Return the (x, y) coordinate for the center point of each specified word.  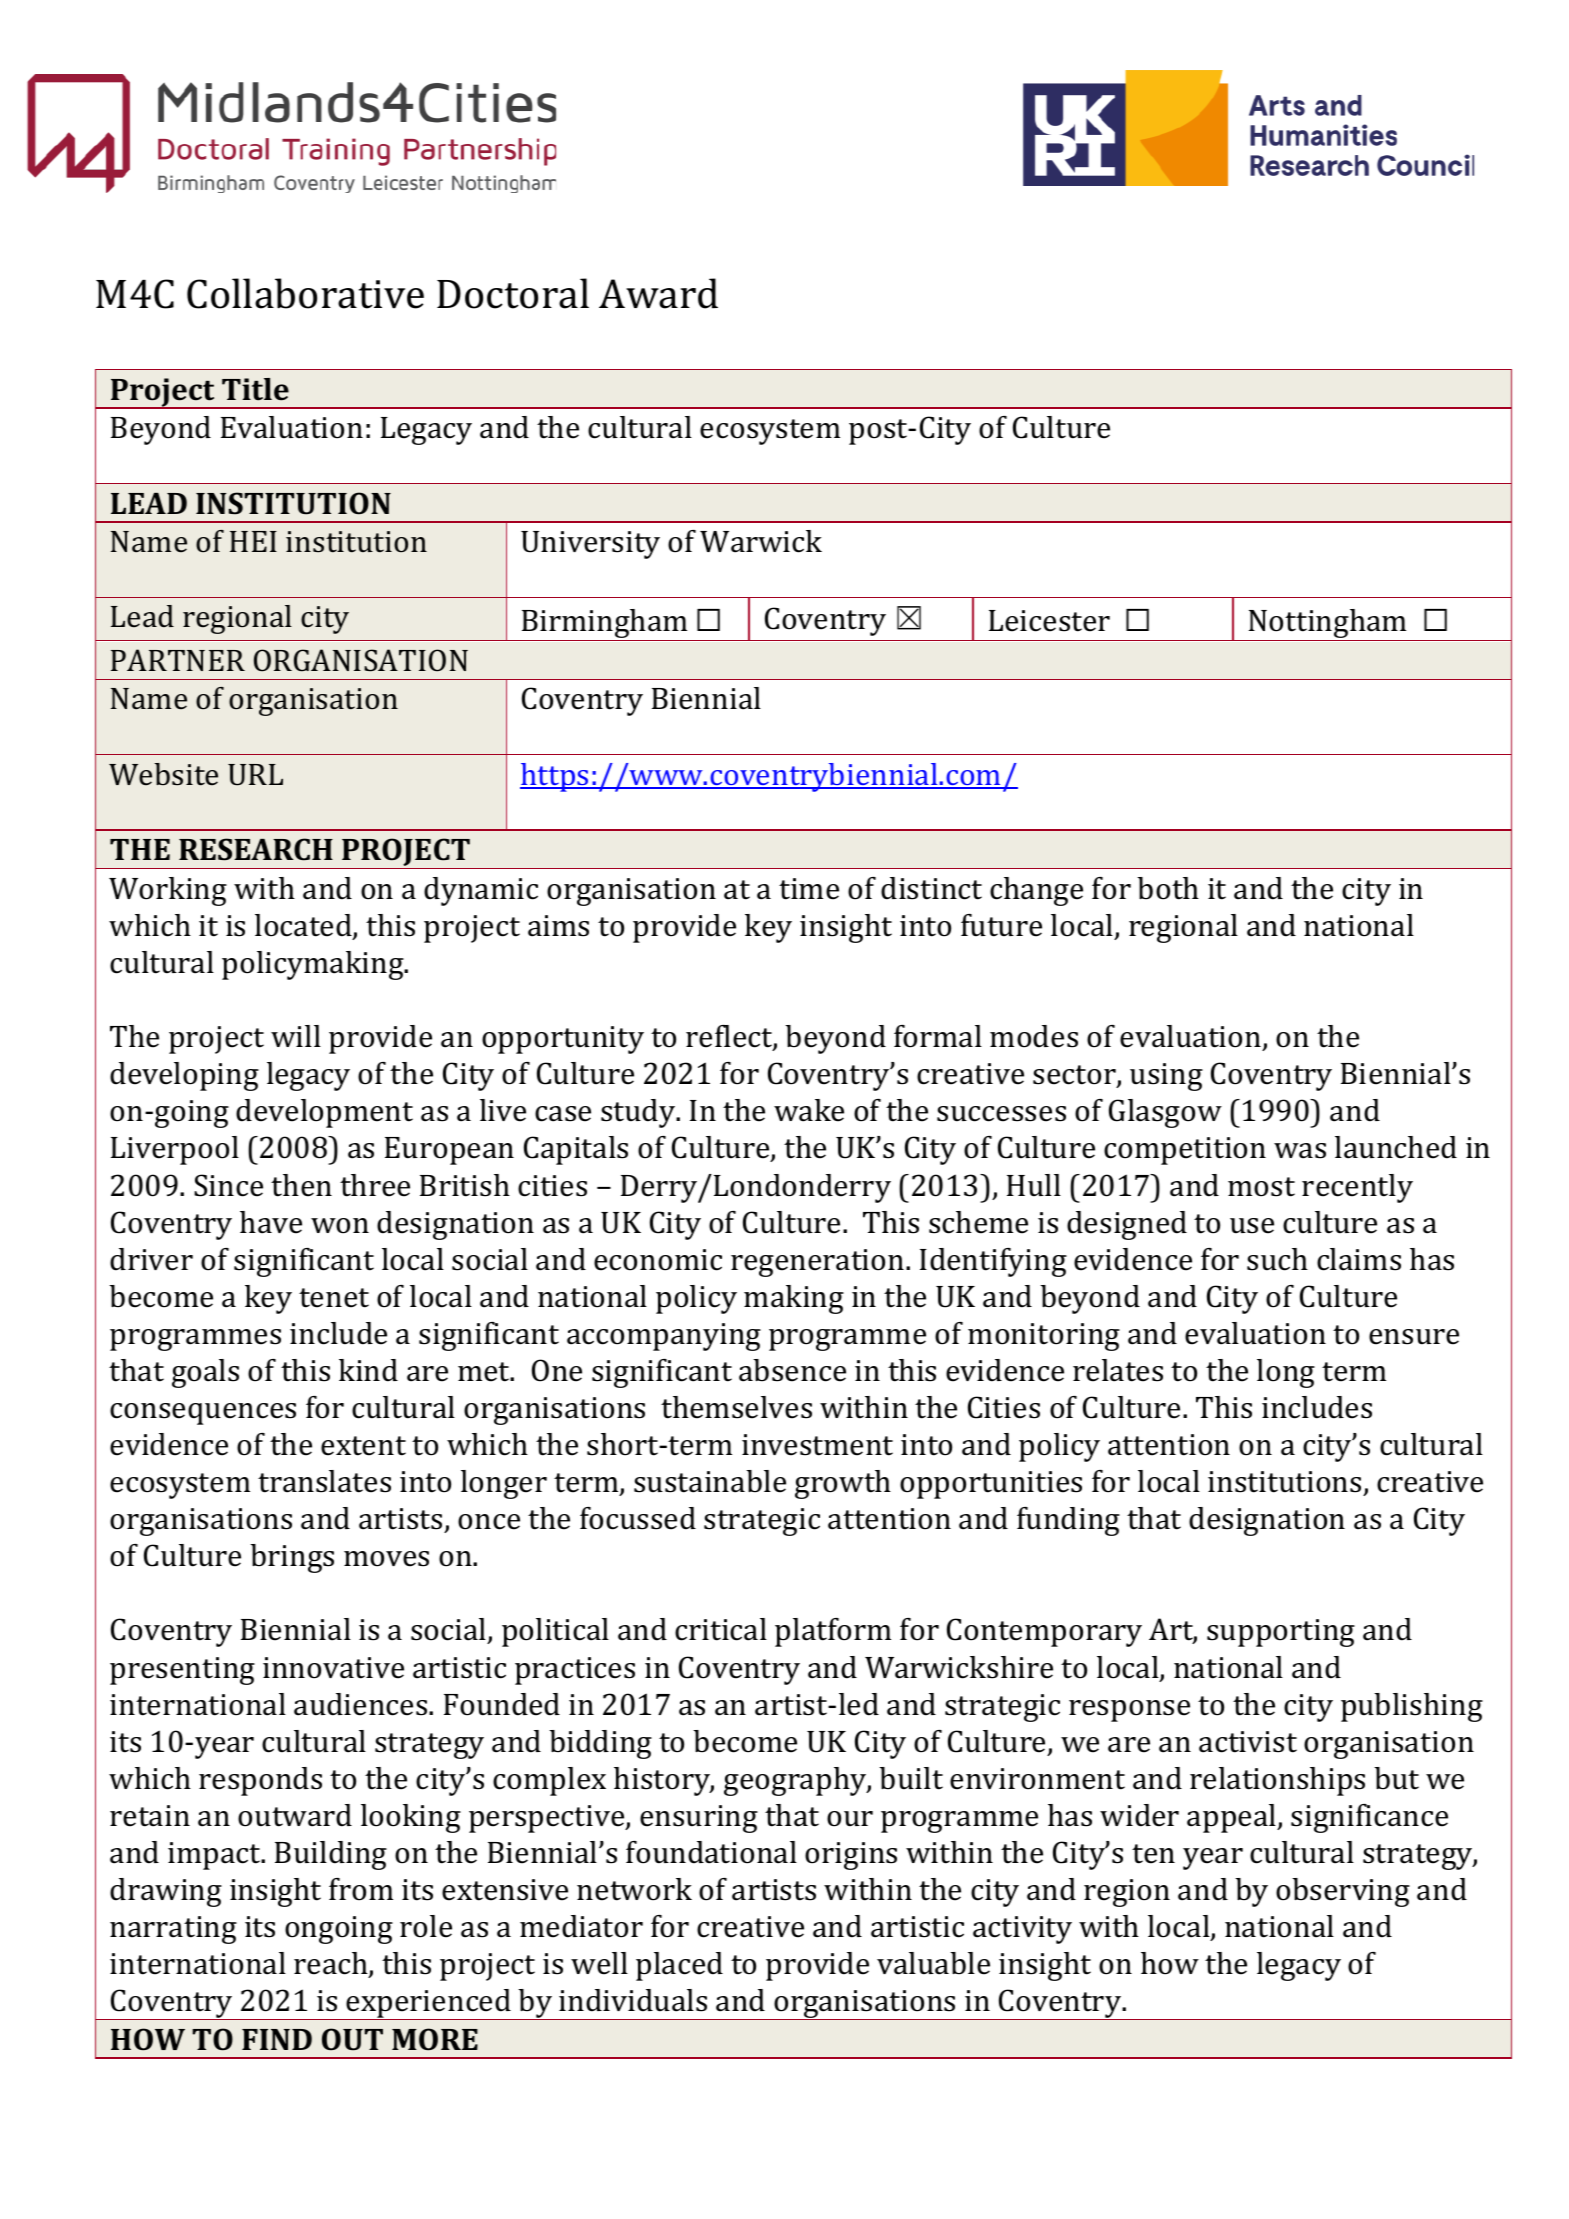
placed (679, 1966)
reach (332, 1965)
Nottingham (1328, 625)
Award (658, 293)
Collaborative (305, 293)
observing (1343, 1892)
